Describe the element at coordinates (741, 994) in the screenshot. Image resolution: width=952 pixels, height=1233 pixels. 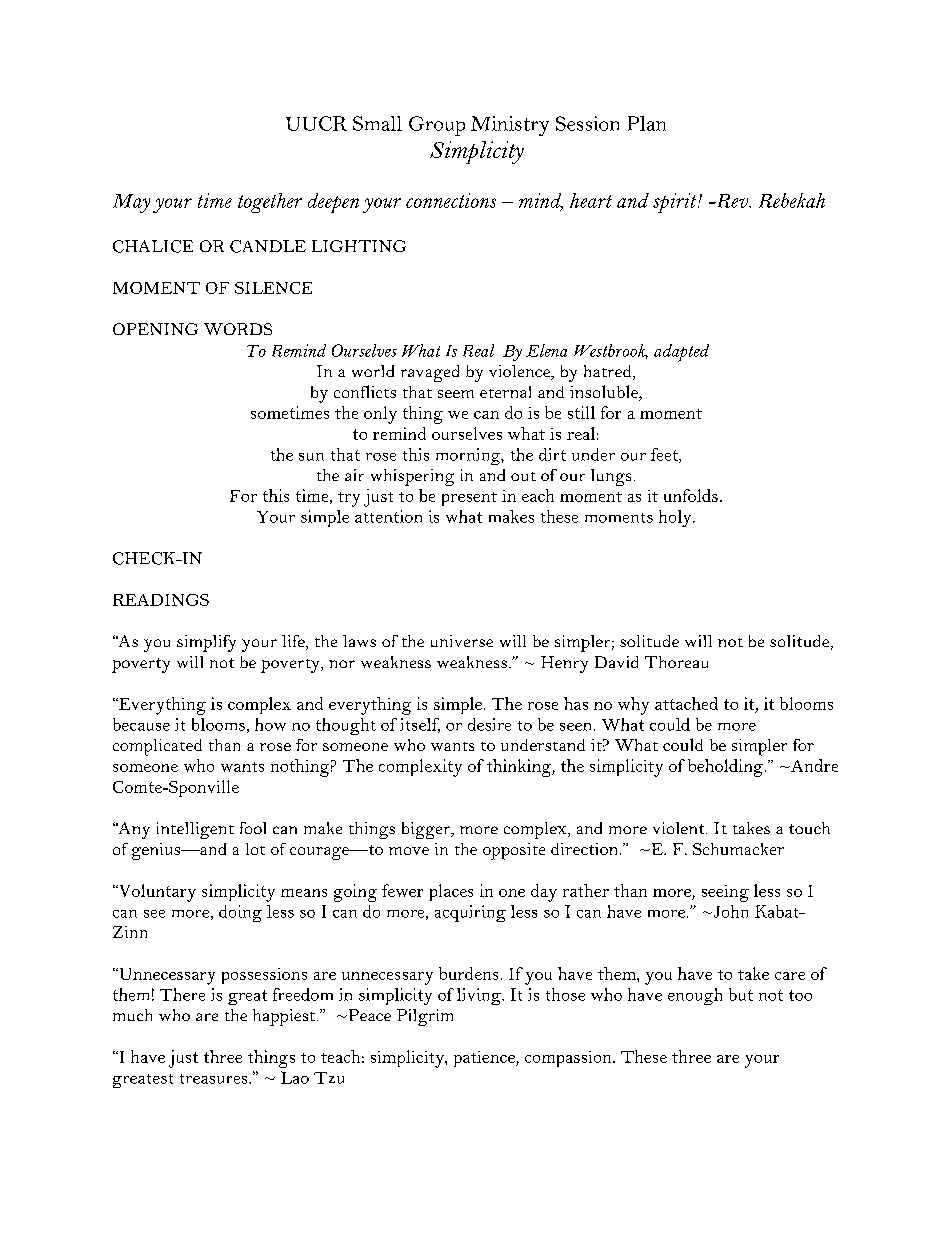
I see `but` at that location.
